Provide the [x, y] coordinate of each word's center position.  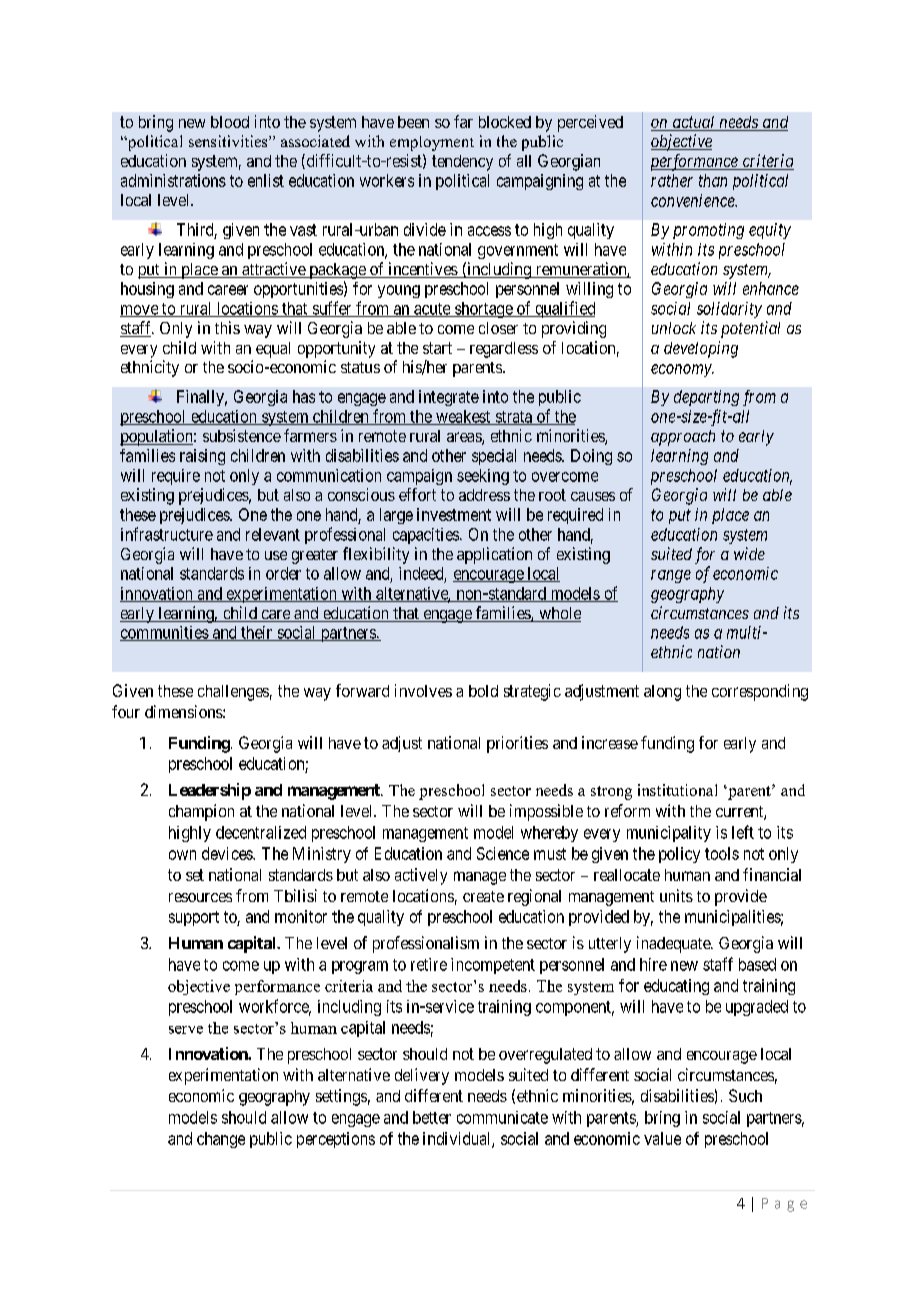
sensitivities [229, 141]
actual [694, 123]
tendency [462, 163]
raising [202, 457]
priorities [517, 744]
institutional [677, 790]
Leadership [210, 791]
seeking [483, 477]
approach [683, 438]
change [221, 1140]
